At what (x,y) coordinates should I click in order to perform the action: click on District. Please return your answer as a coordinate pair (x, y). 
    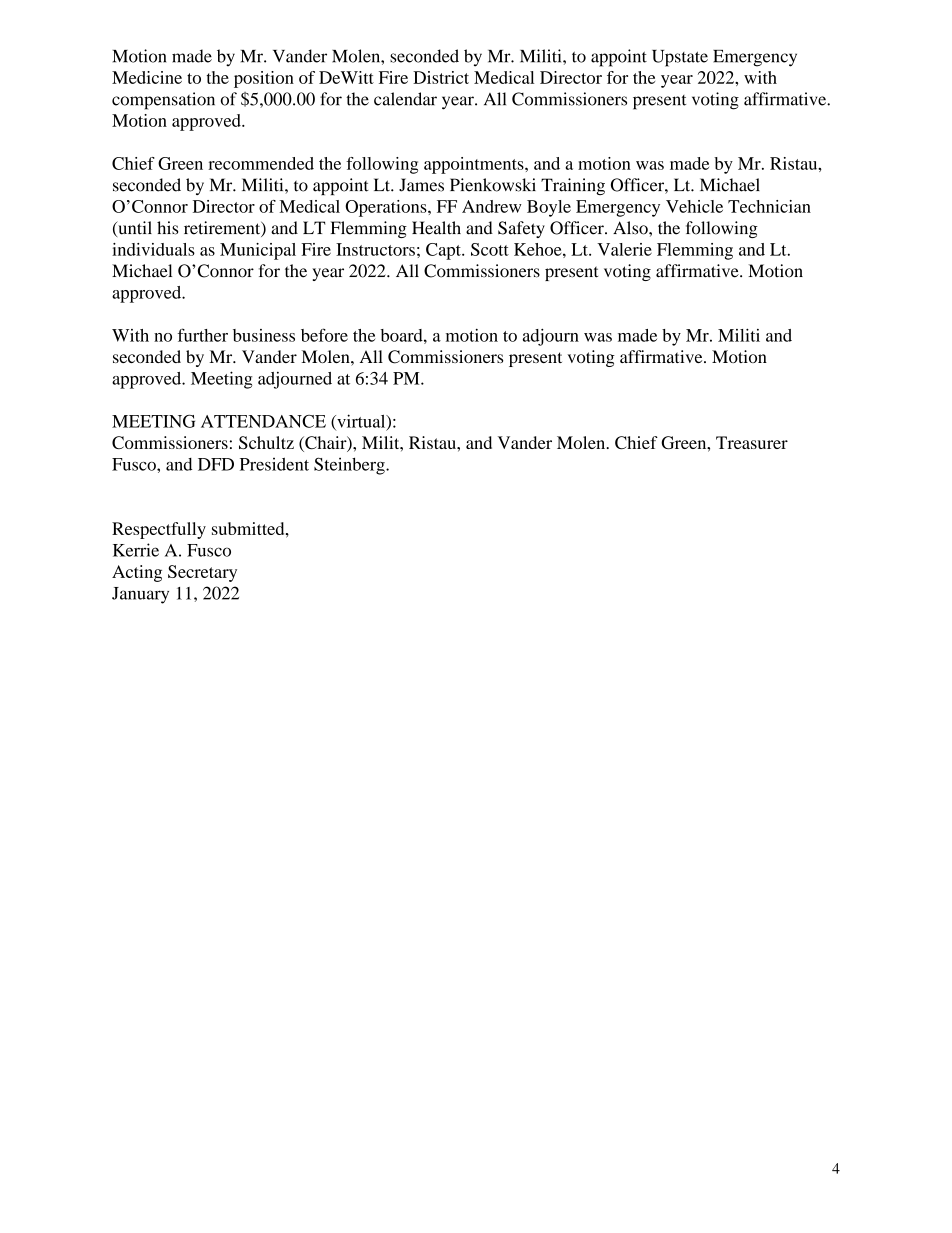
    Looking at the image, I should click on (441, 77).
